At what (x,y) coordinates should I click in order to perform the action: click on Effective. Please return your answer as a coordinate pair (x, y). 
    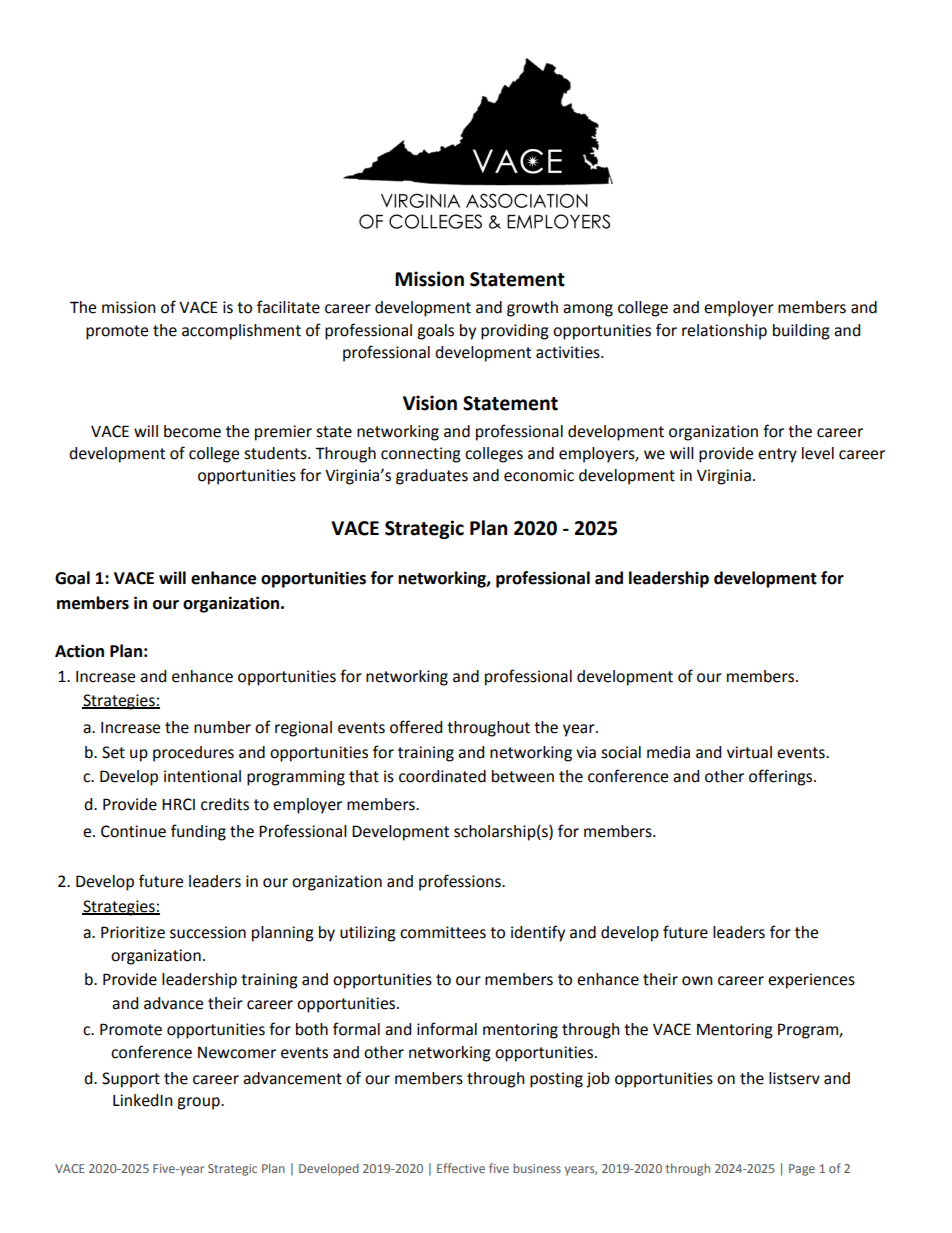
    Looking at the image, I should click on (461, 1168).
